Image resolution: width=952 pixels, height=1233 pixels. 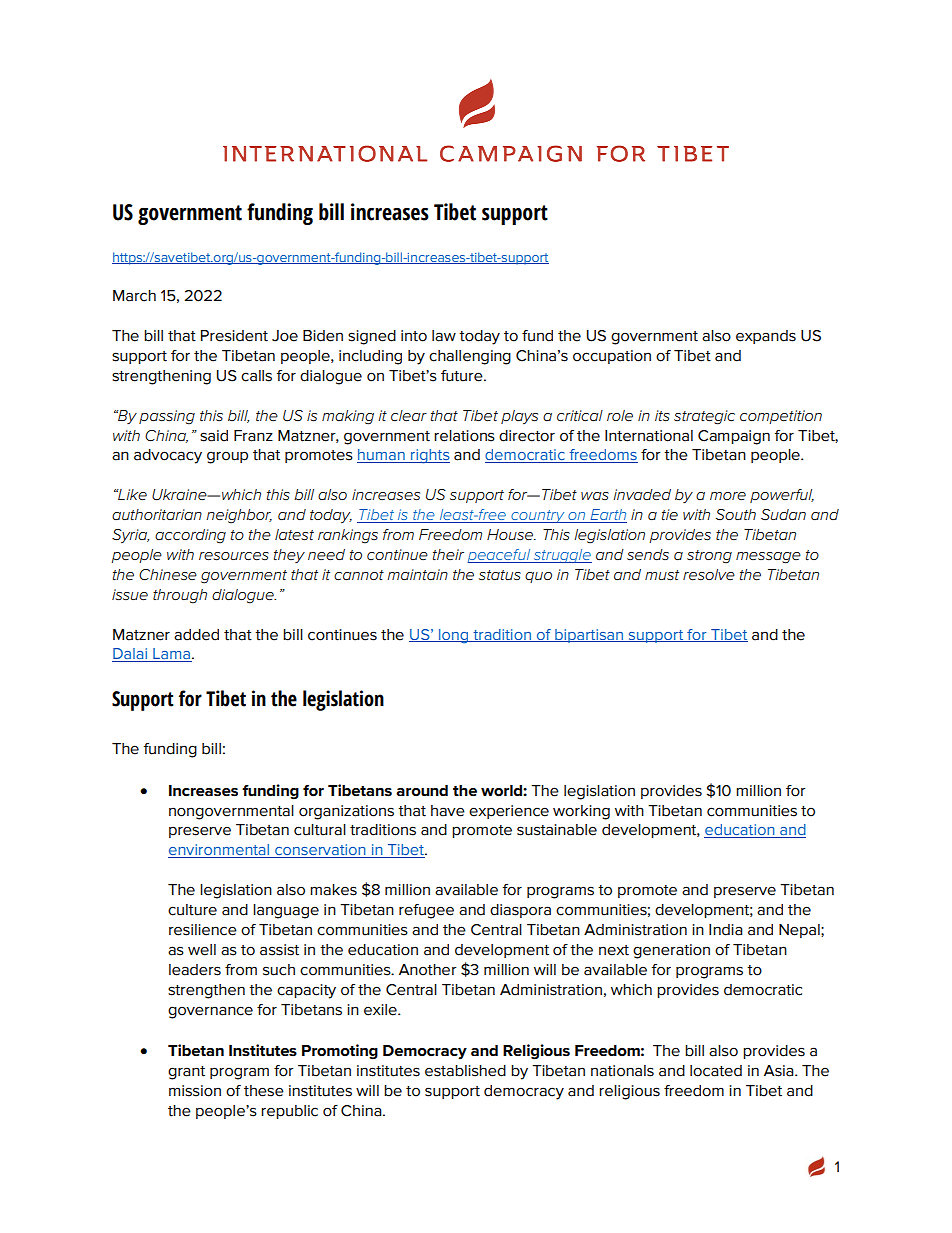 What do you see at coordinates (766, 337) in the screenshot?
I see `expands` at bounding box center [766, 337].
